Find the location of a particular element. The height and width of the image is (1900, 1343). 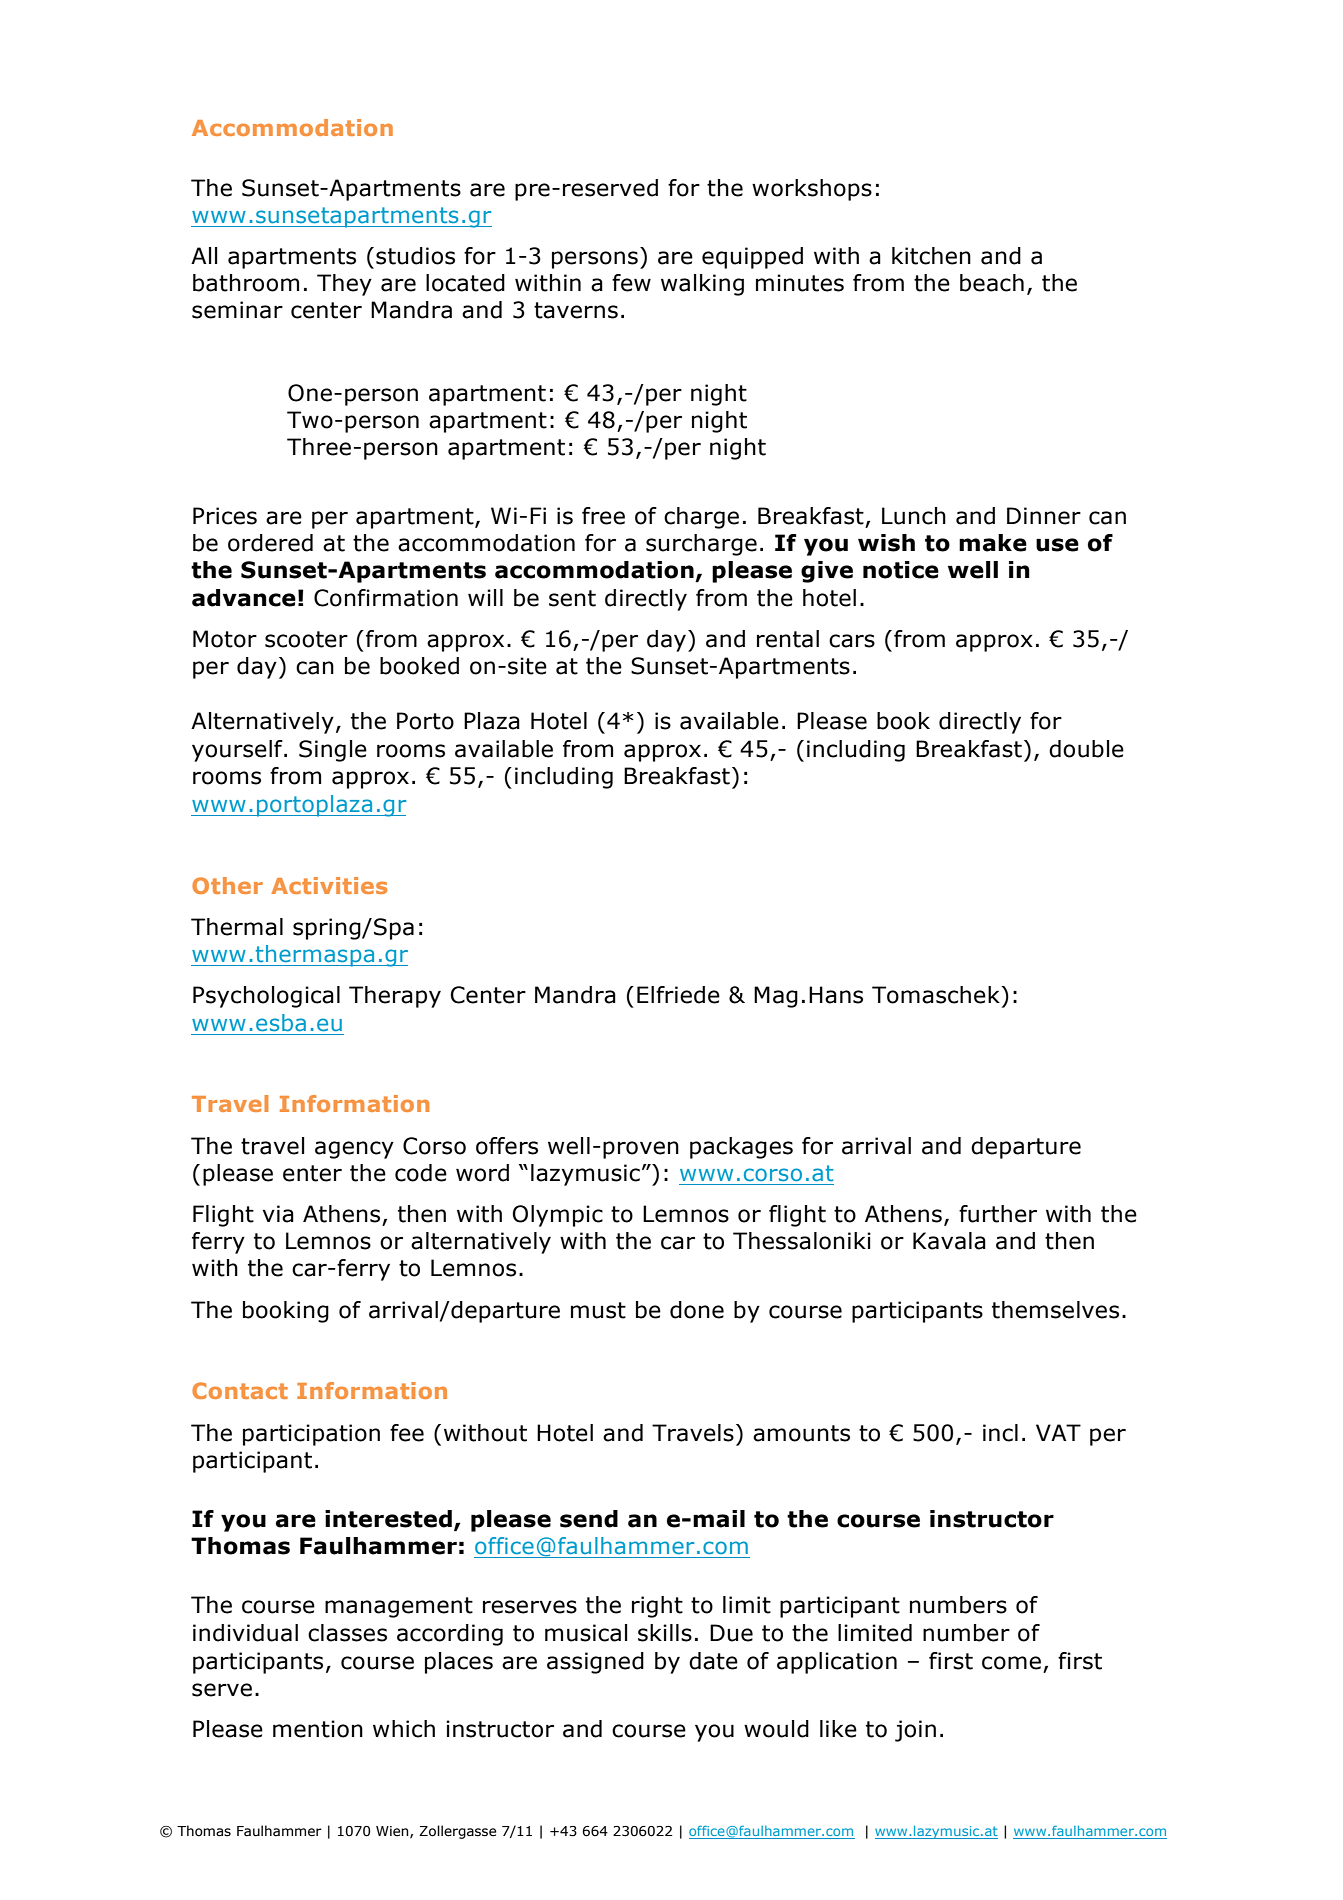

Single is located at coordinates (333, 751).
